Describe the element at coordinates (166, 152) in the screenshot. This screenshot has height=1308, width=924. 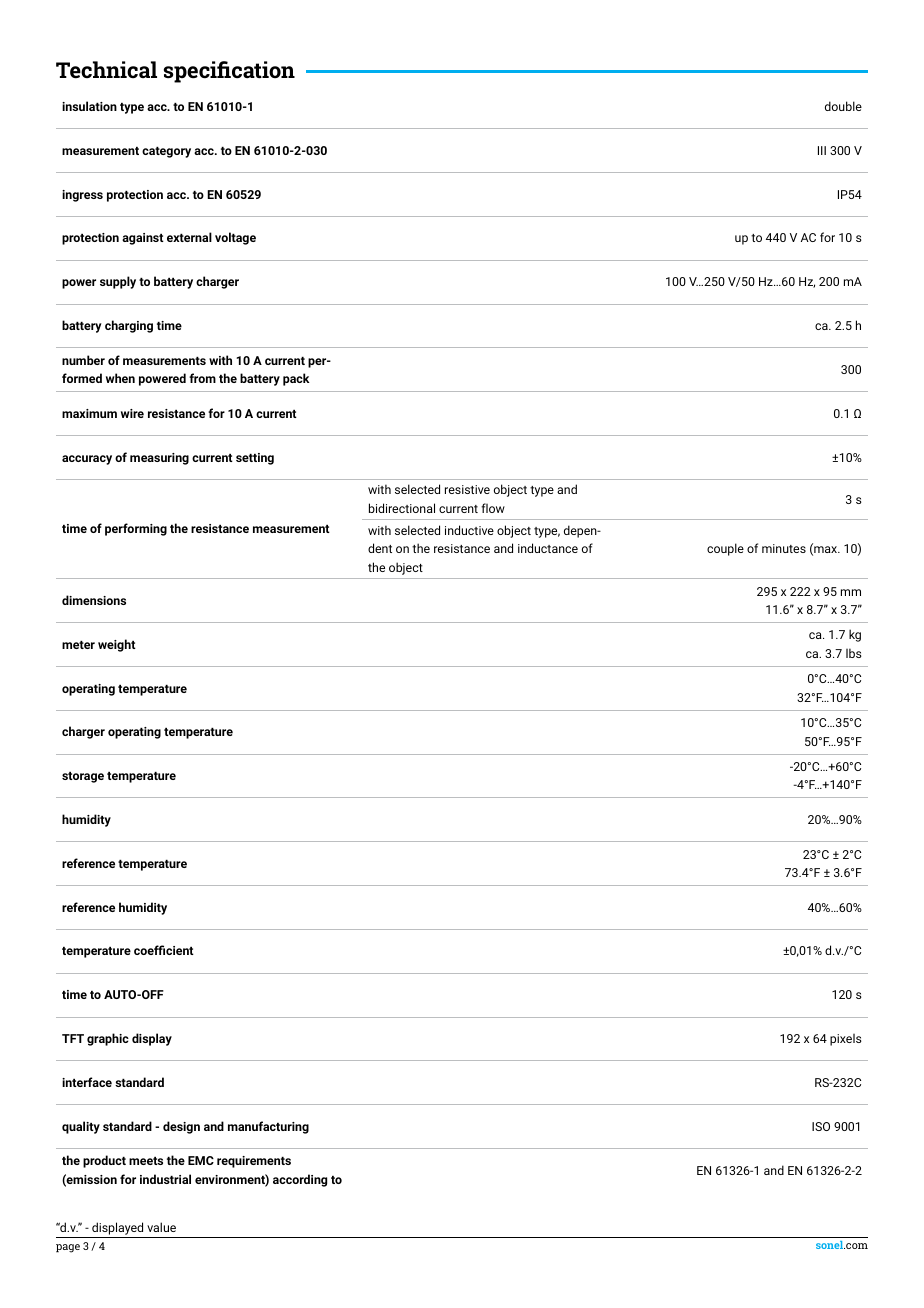
I see `category` at that location.
